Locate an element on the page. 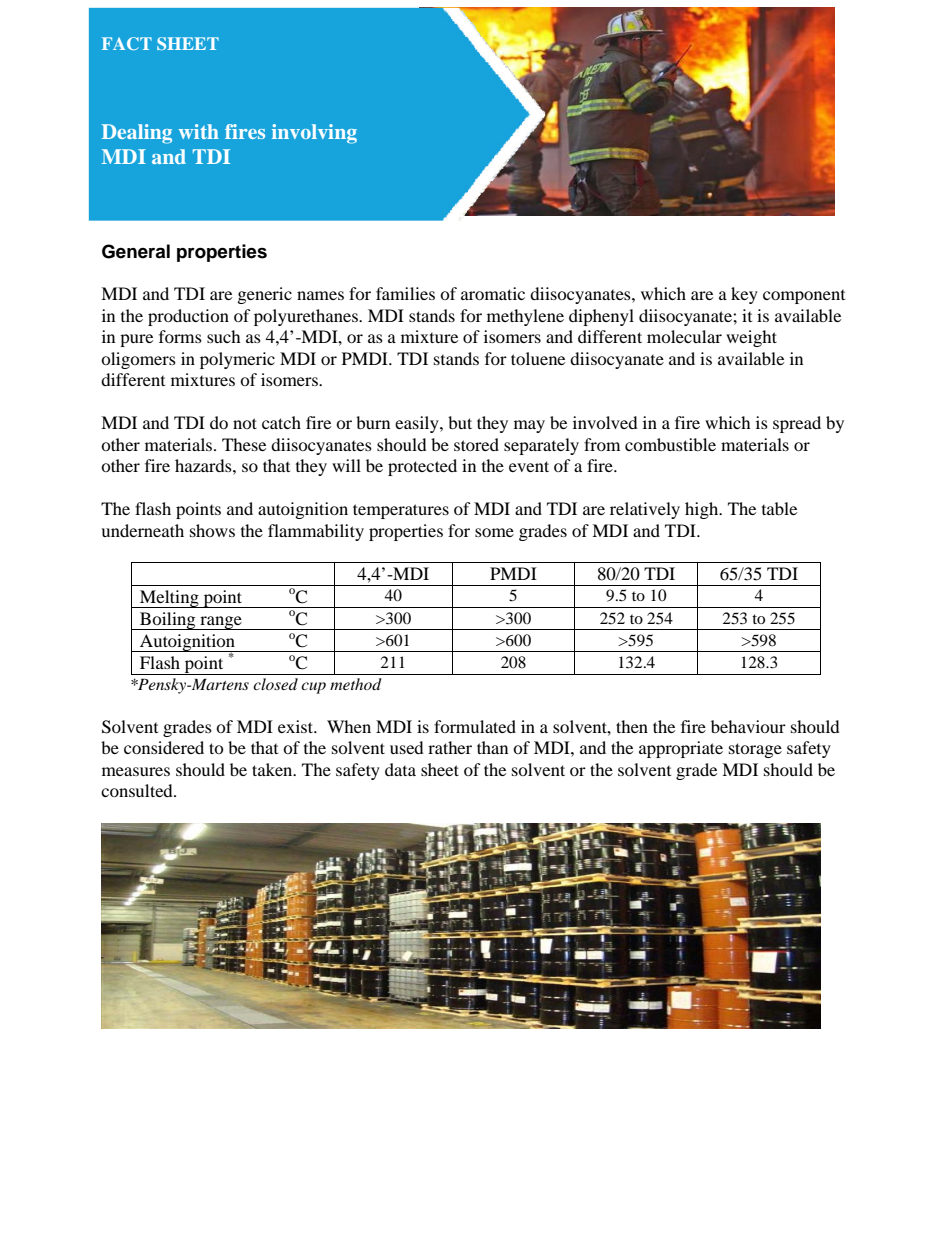 This document has height=1233, width=952. high is located at coordinates (703, 510).
